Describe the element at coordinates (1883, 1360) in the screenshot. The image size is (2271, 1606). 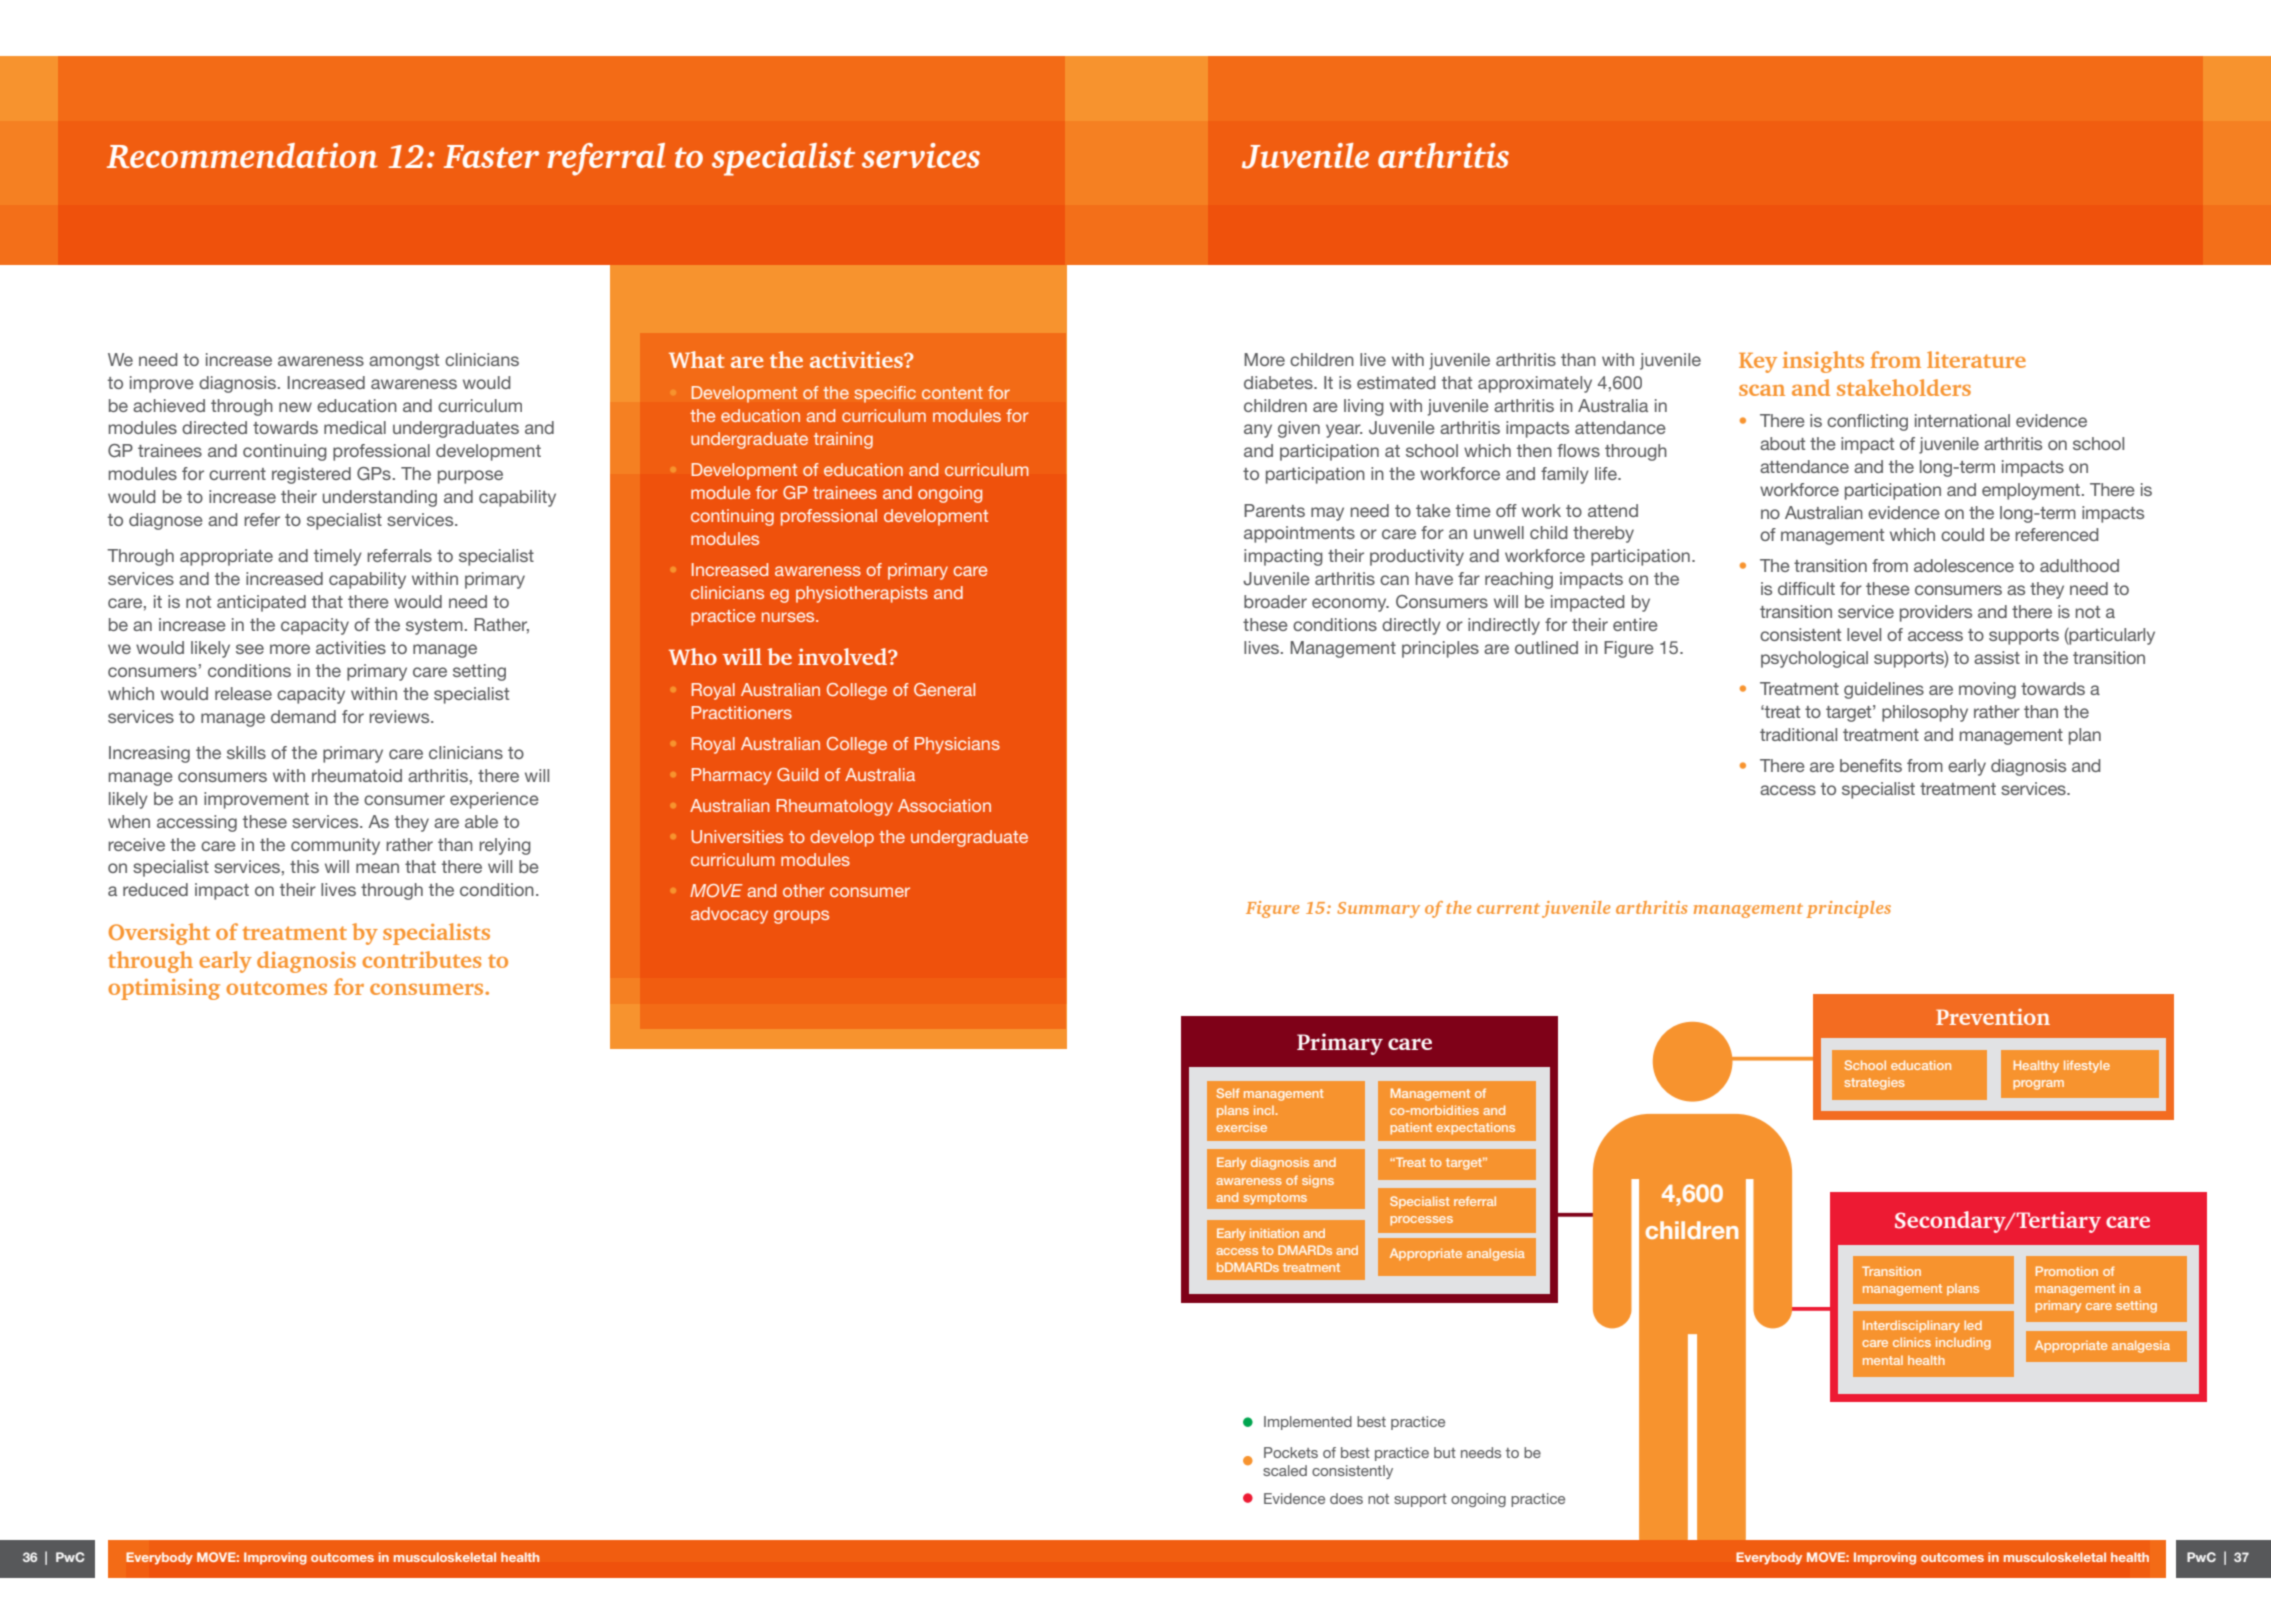
I see `mental` at that location.
